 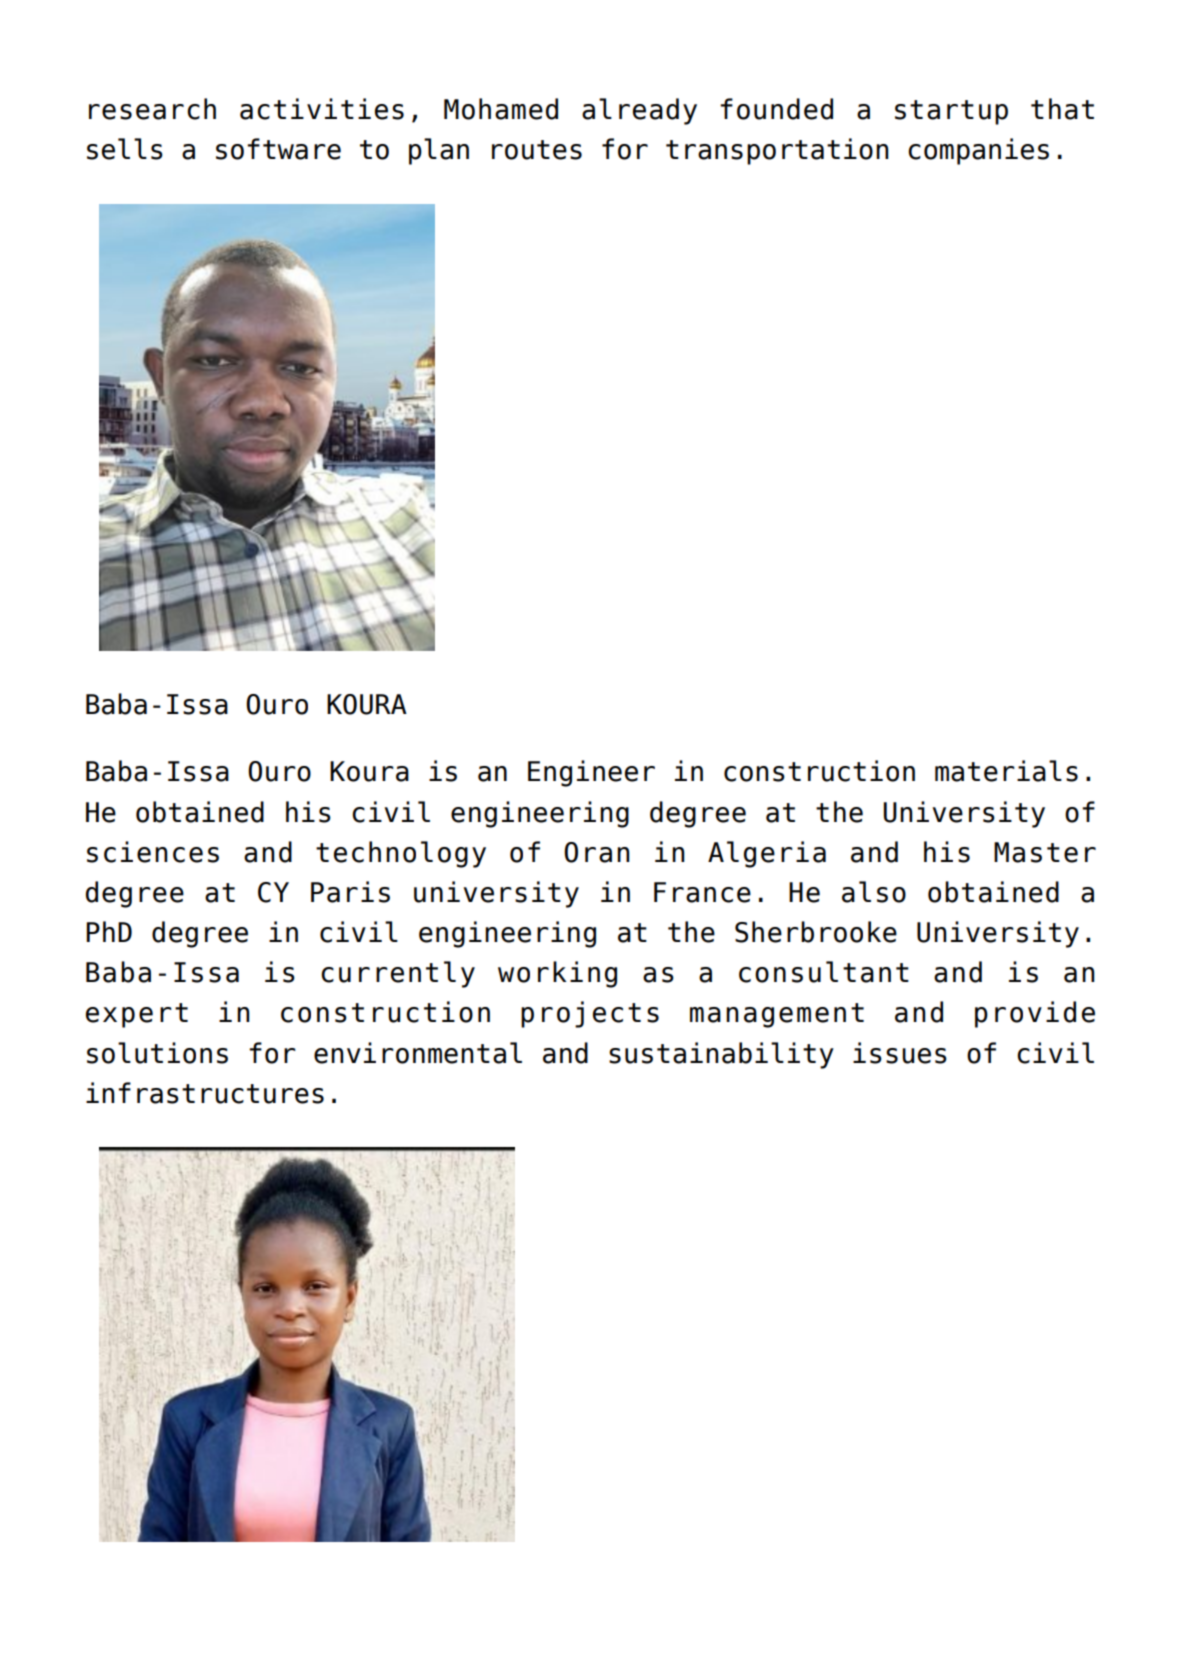 I want to click on materials, so click(x=1006, y=771).
